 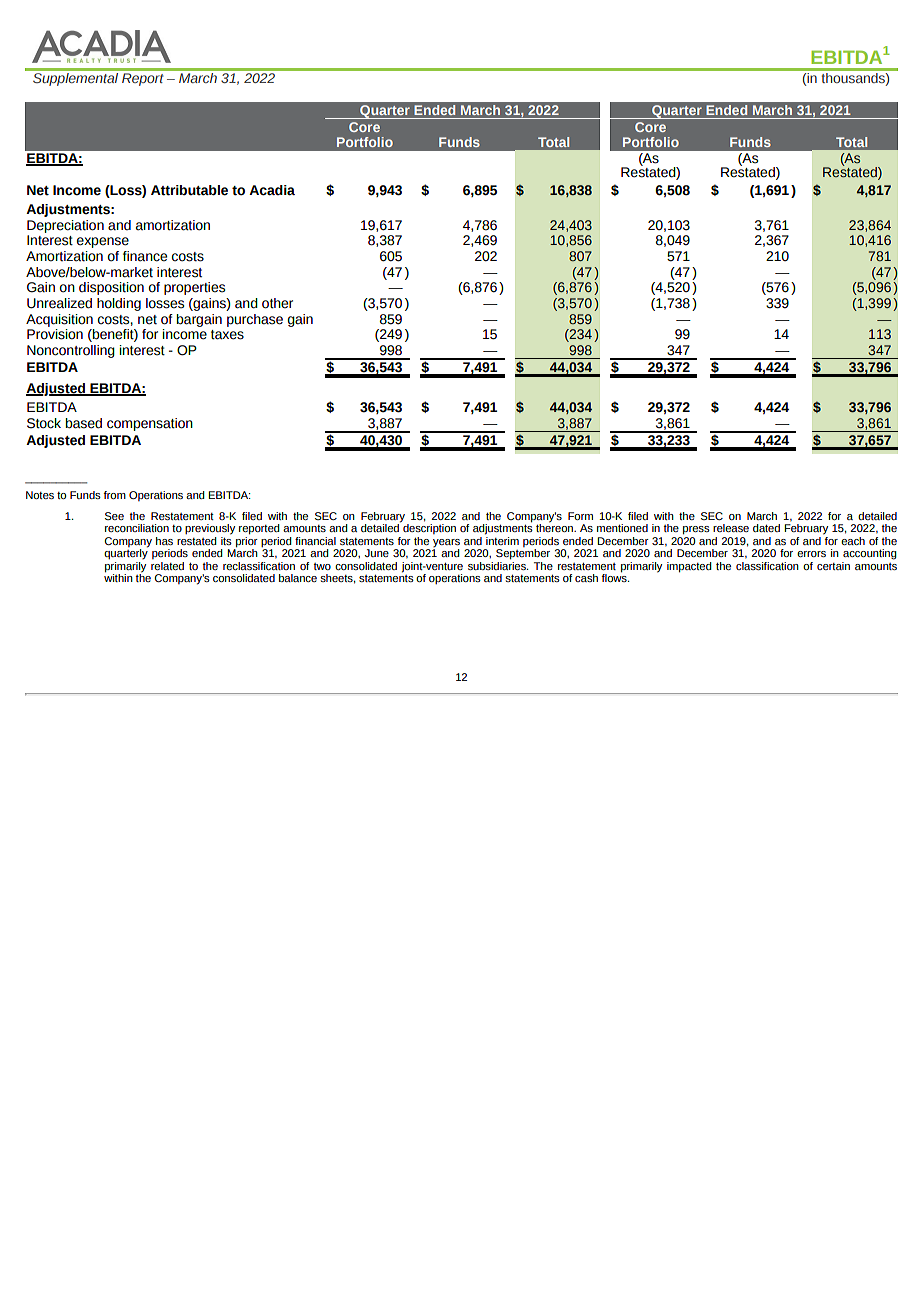 What do you see at coordinates (227, 335) in the screenshot?
I see `taxes` at bounding box center [227, 335].
